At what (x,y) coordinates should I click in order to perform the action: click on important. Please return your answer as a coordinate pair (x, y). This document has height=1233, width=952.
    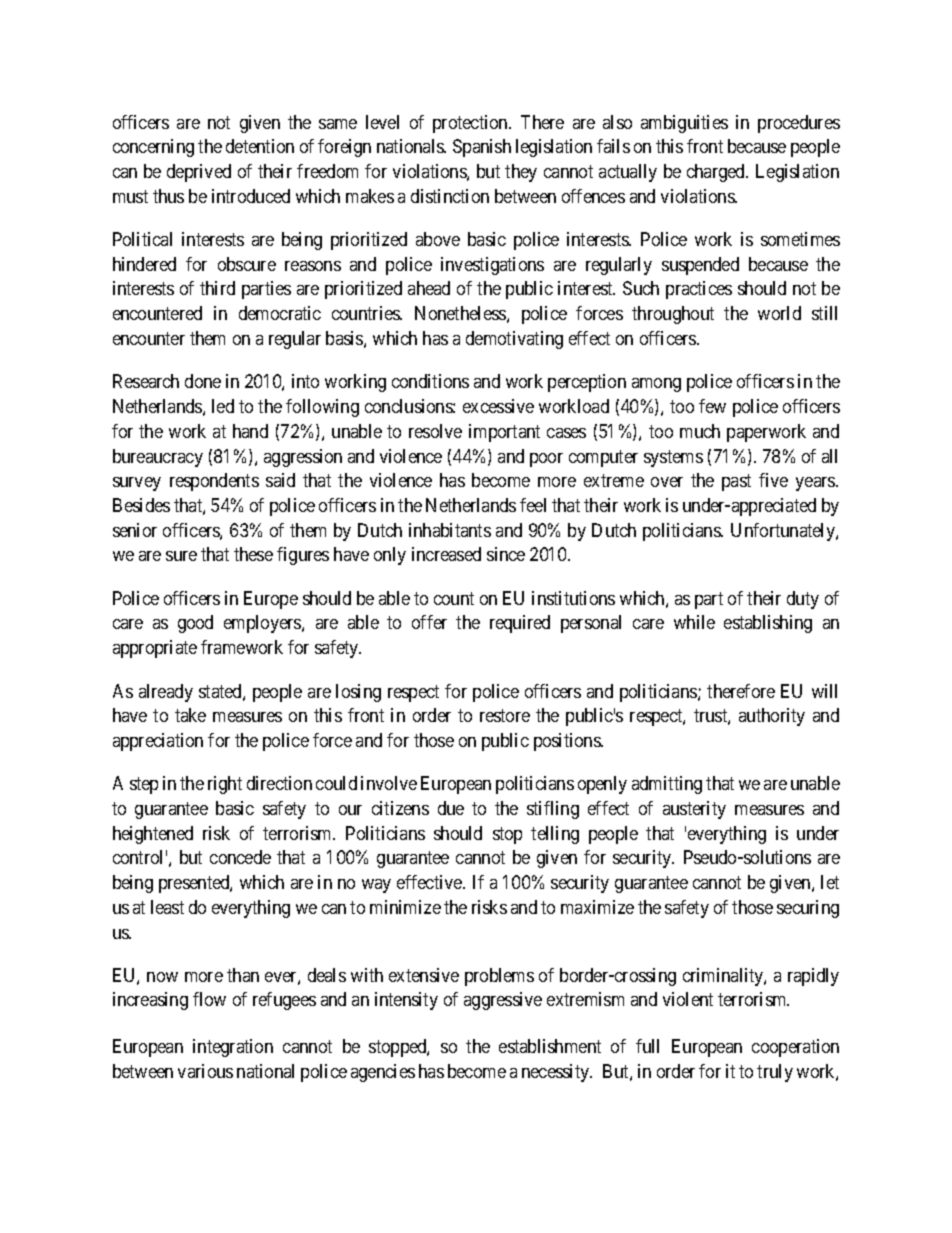
    Looking at the image, I should click on (504, 433).
